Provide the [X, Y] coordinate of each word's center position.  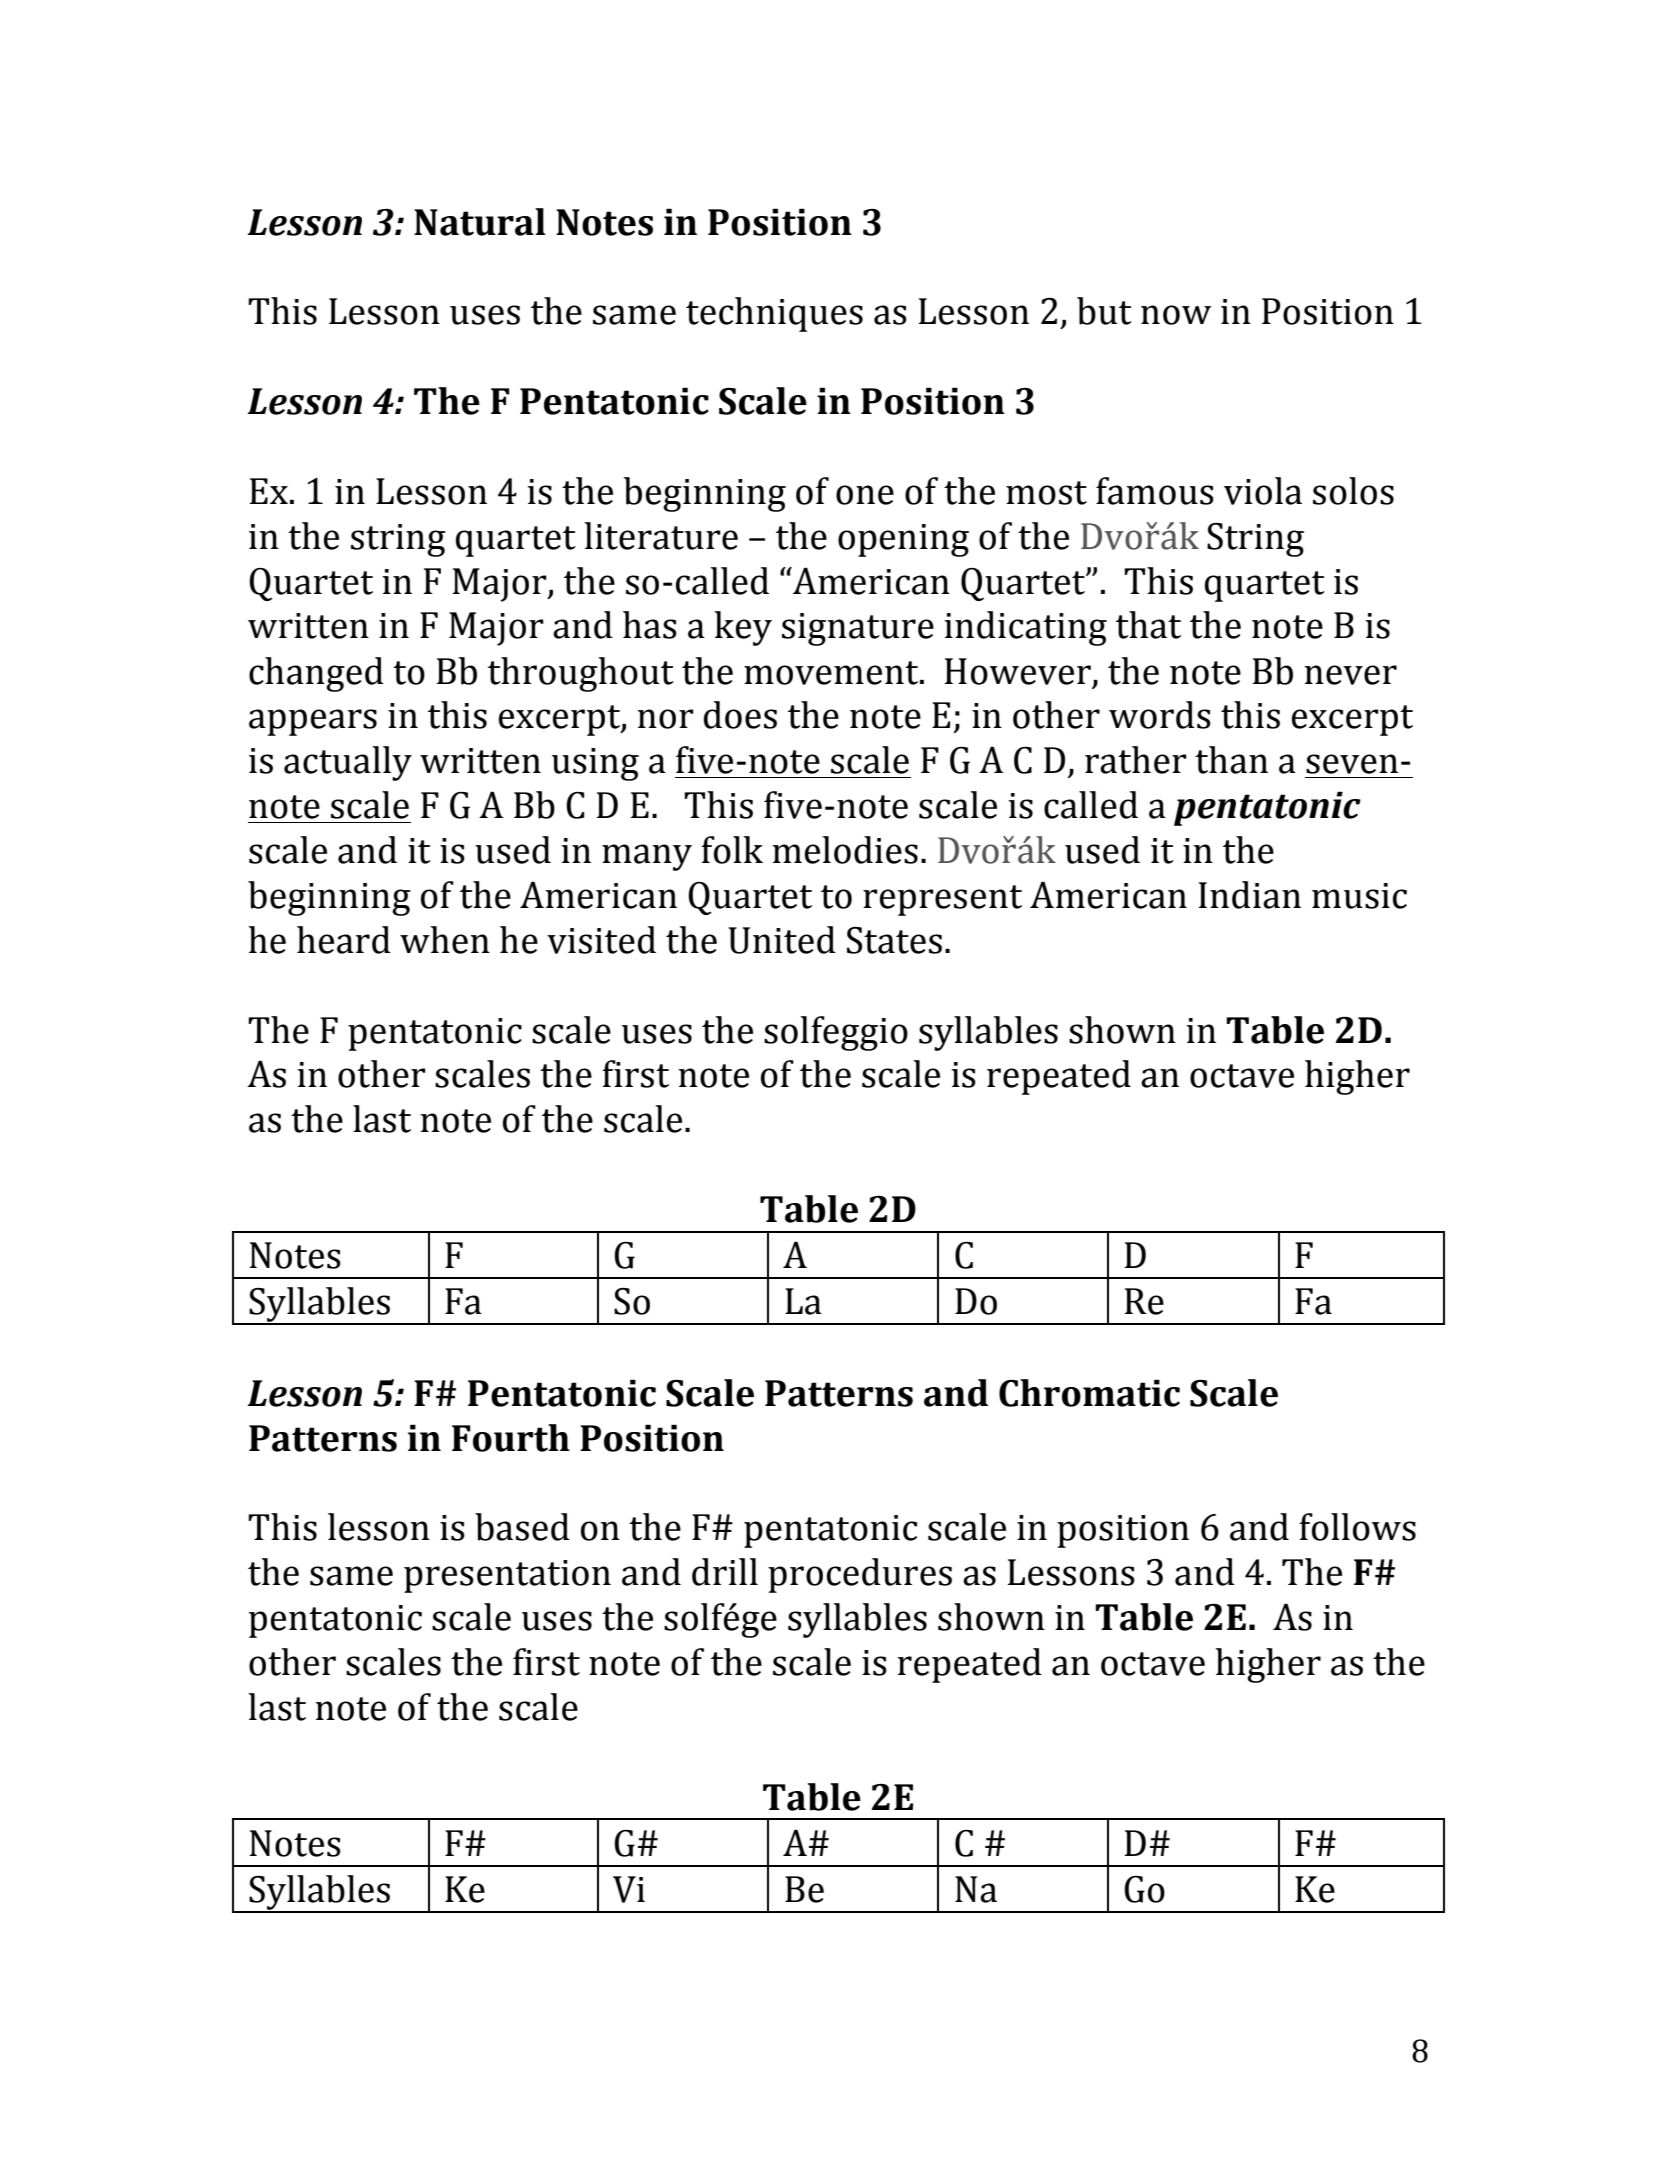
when [445, 940]
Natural [480, 222]
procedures [860, 1575]
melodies [845, 850]
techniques [774, 314]
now [1176, 315]
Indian [1249, 895]
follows [1357, 1527]
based [522, 1527]
